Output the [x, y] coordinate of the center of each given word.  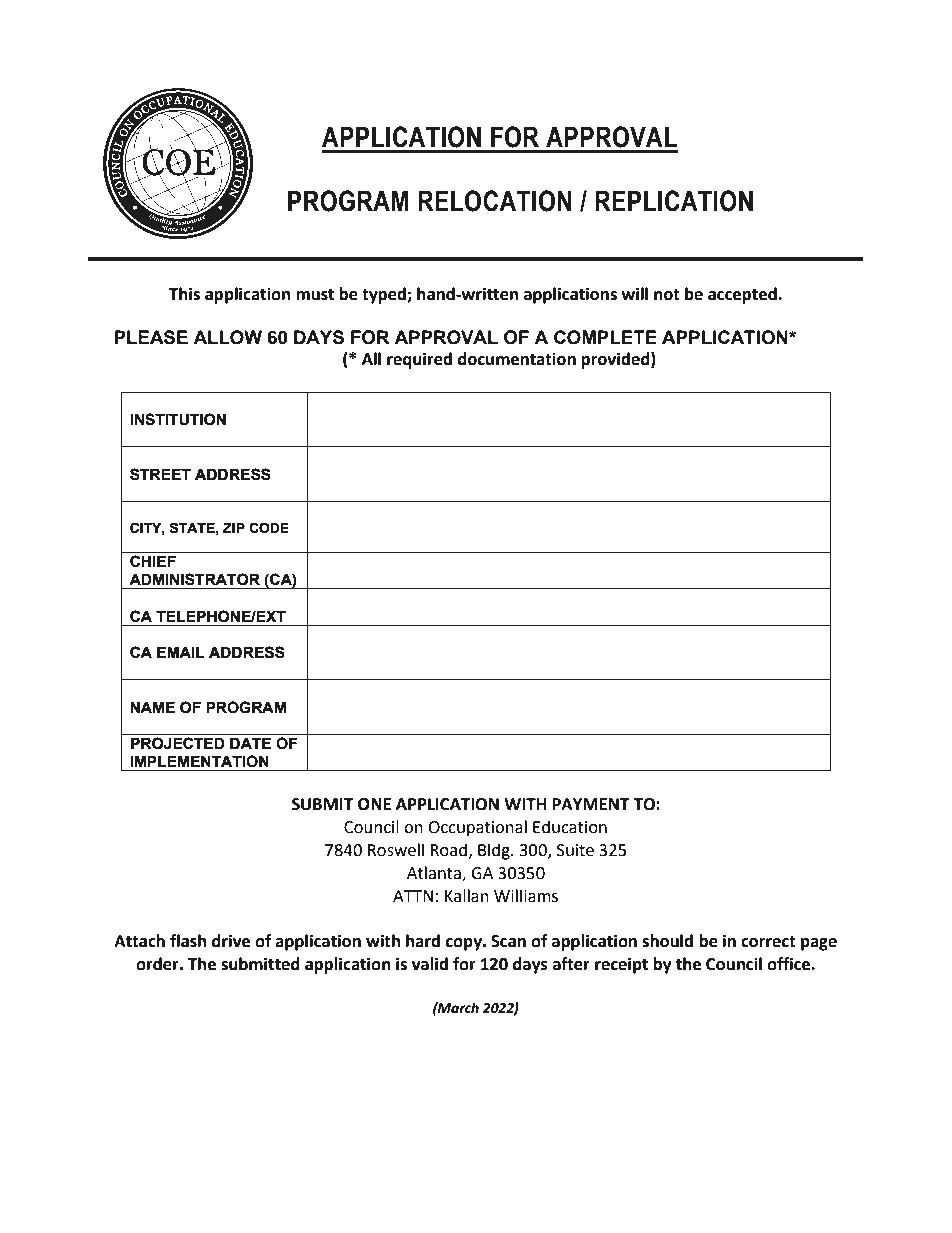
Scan [508, 941]
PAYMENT [591, 804]
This [184, 294]
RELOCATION [495, 201]
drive [231, 941]
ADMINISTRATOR [194, 579]
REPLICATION [674, 201]
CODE [269, 528]
